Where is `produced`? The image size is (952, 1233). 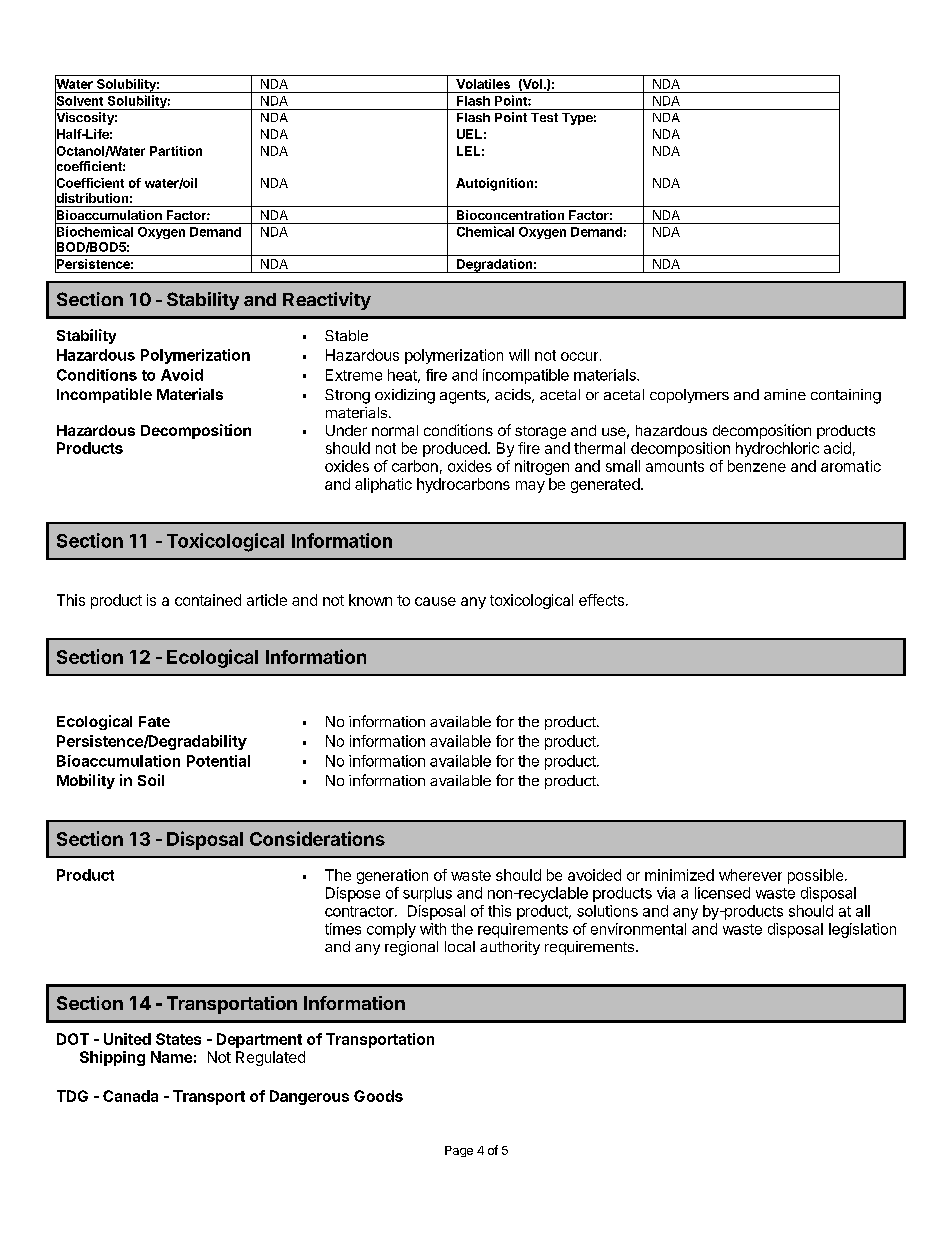
produced is located at coordinates (455, 449).
